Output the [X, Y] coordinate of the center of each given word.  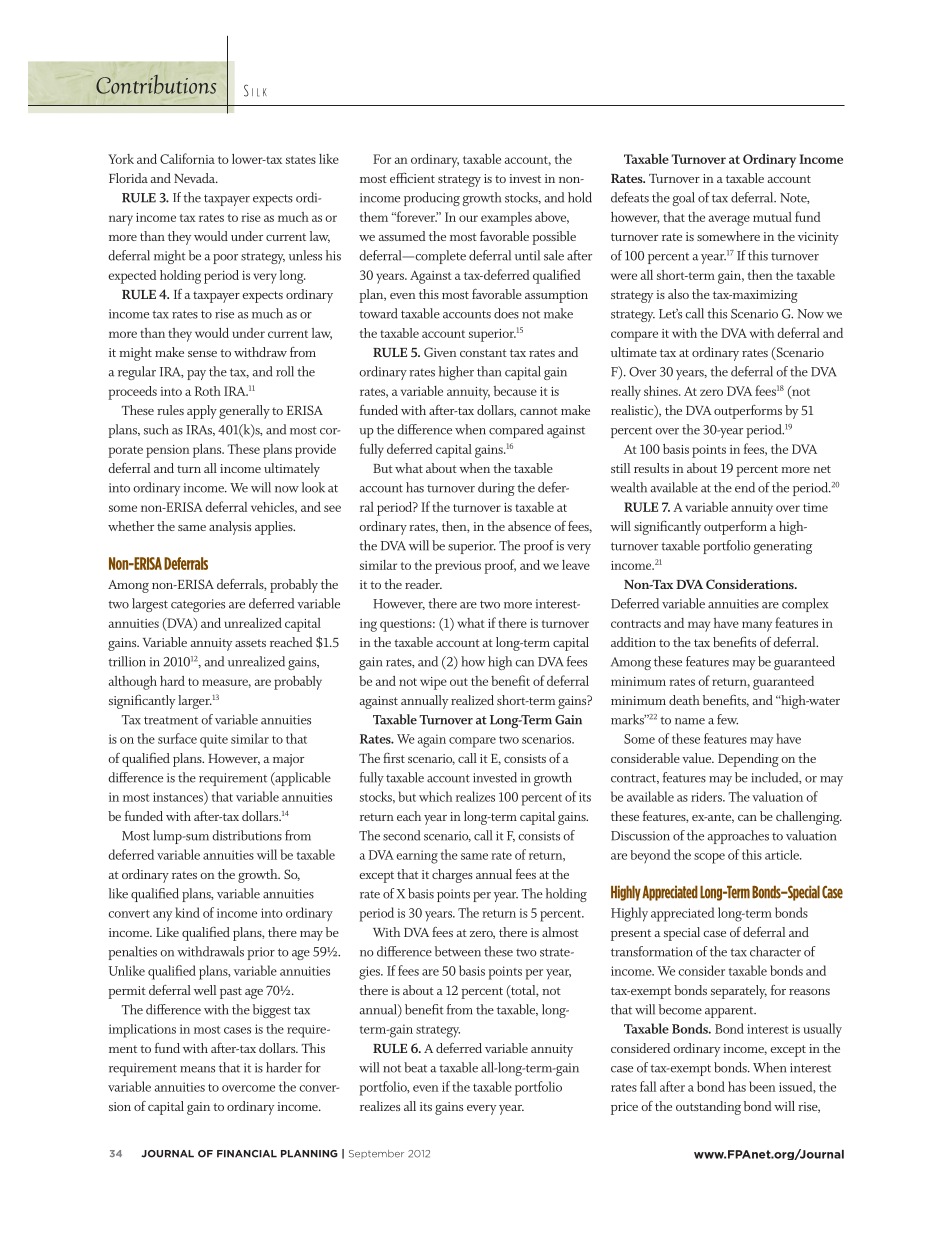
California [187, 158]
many [757, 626]
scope [709, 858]
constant [483, 353]
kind [187, 912]
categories [198, 605]
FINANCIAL [247, 1154]
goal [683, 199]
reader [423, 584]
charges [452, 876]
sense [202, 354]
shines [662, 391]
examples [506, 219]
